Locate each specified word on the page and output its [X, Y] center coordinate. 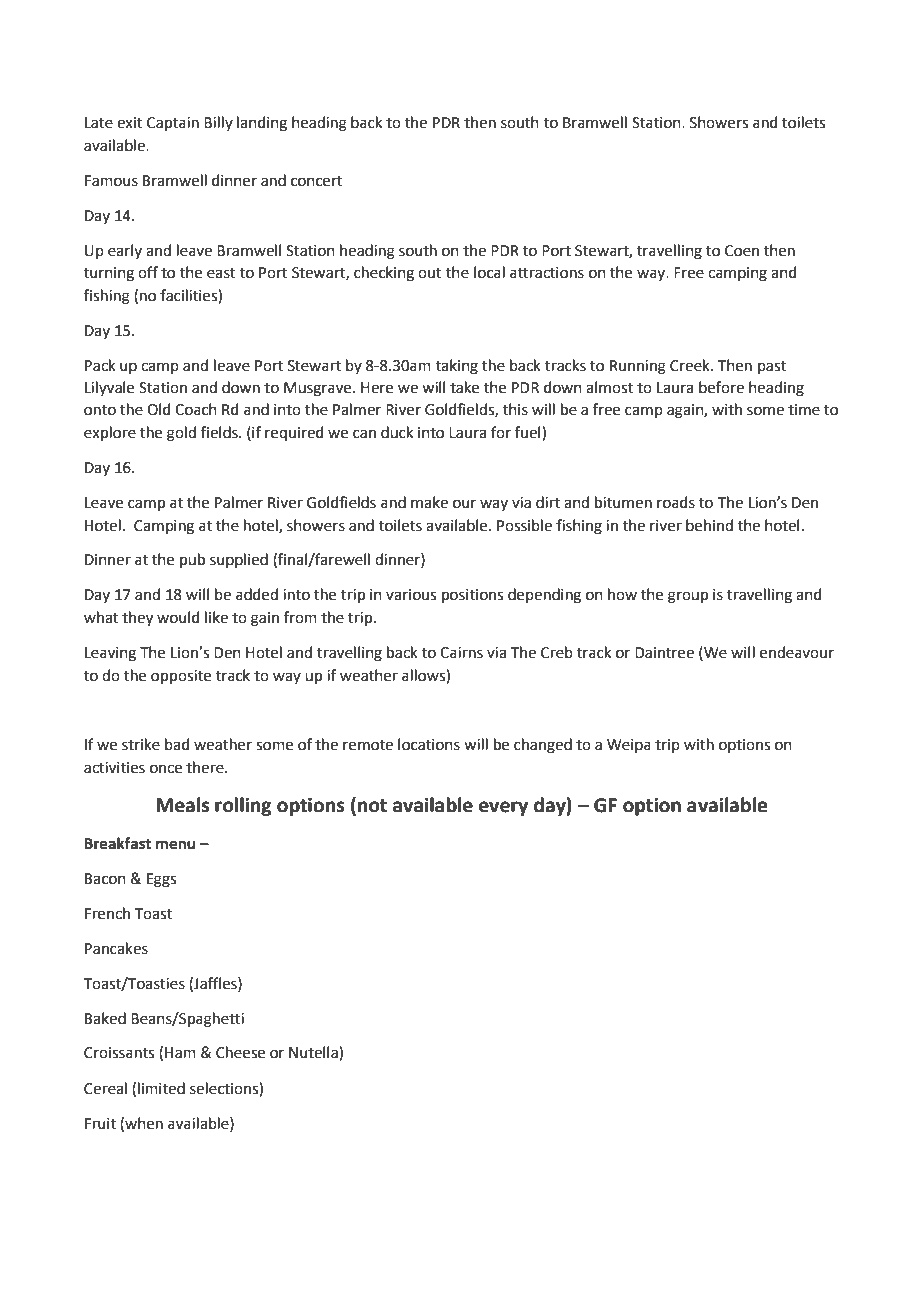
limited [161, 1088]
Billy [218, 123]
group [688, 597]
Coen [742, 251]
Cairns [461, 653]
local [489, 272]
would [178, 617]
